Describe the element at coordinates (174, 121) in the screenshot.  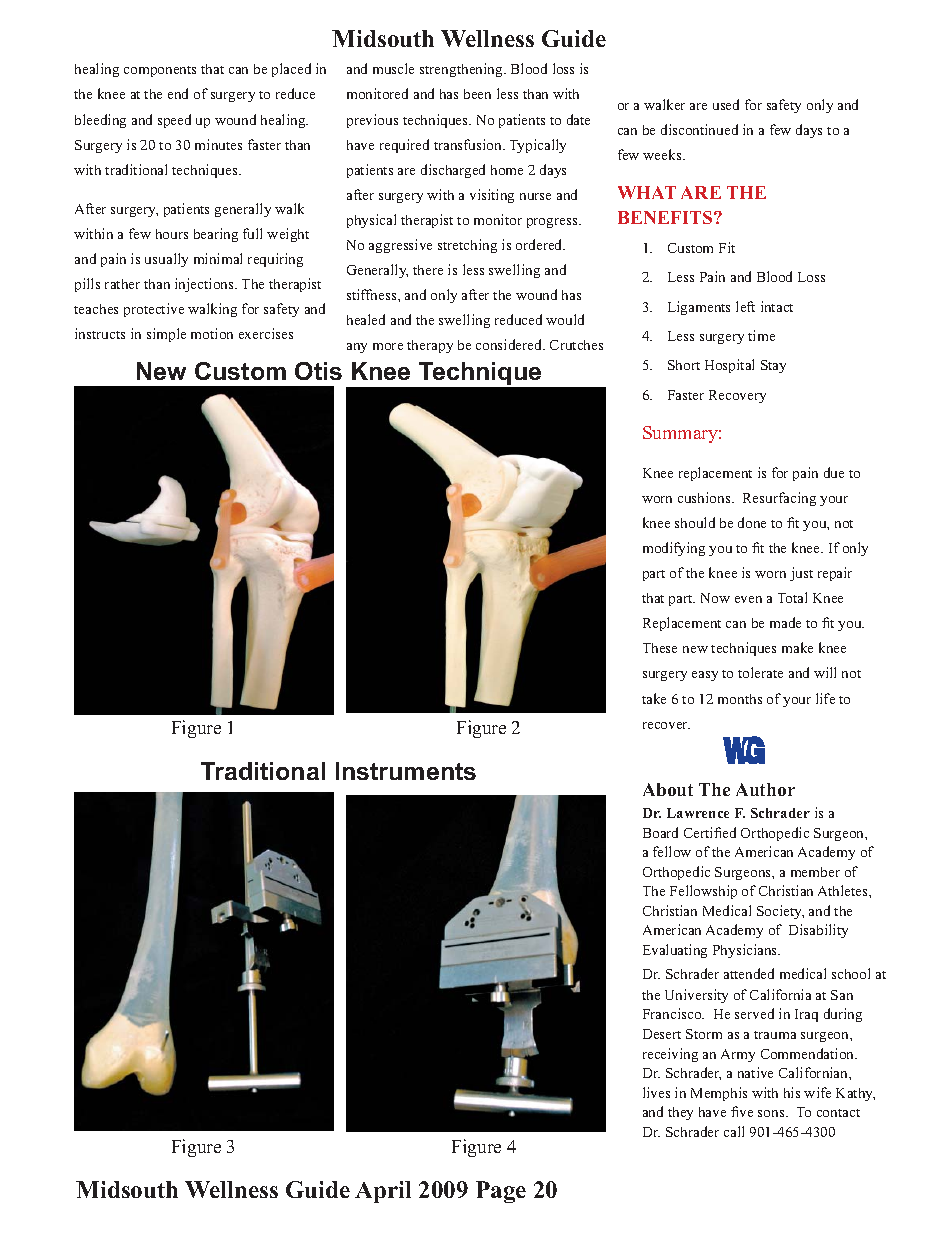
I see `speed` at that location.
